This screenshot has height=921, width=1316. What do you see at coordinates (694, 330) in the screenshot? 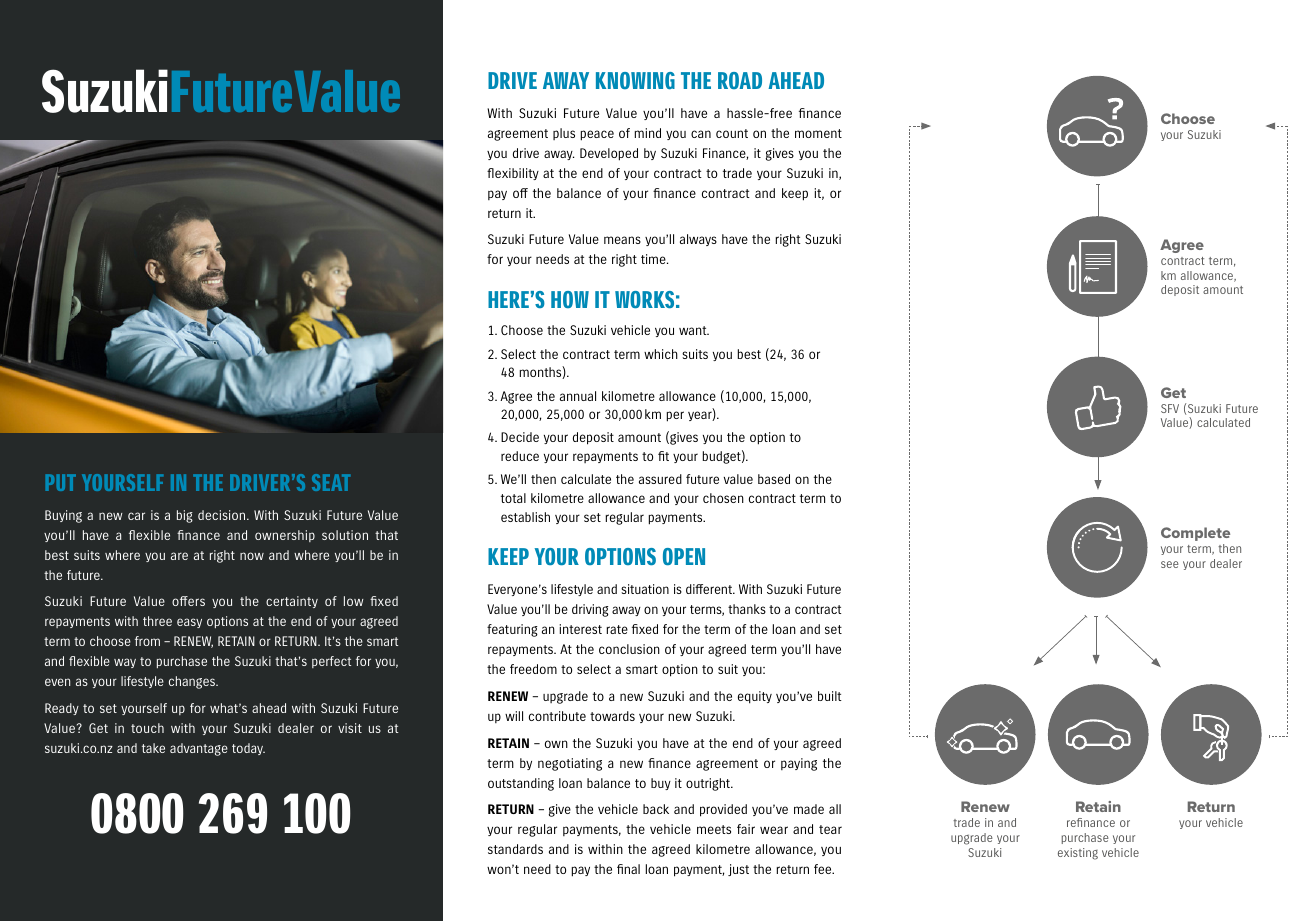
I see `want` at bounding box center [694, 330].
